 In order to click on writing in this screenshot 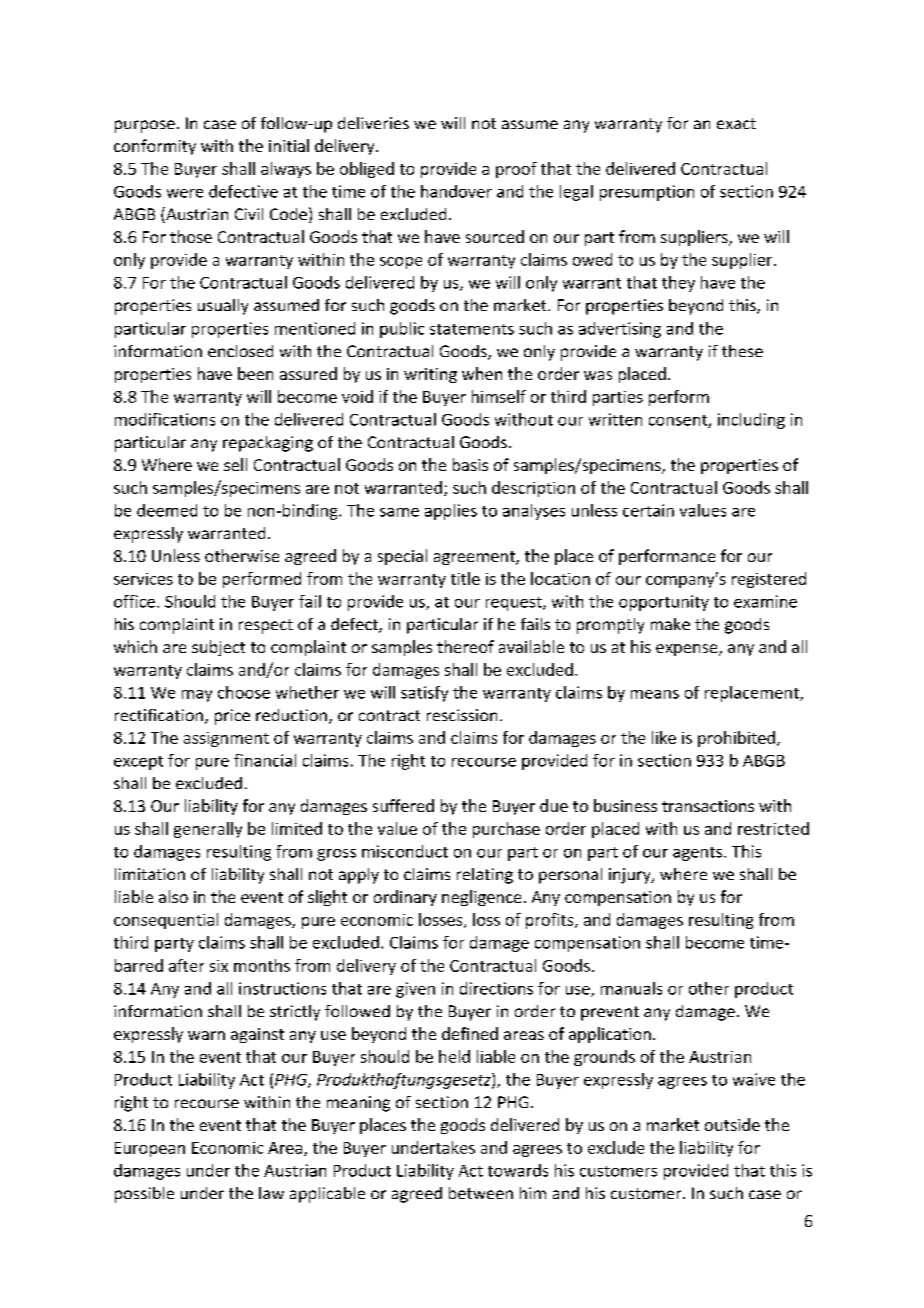, I will do `click(430, 375)`.
